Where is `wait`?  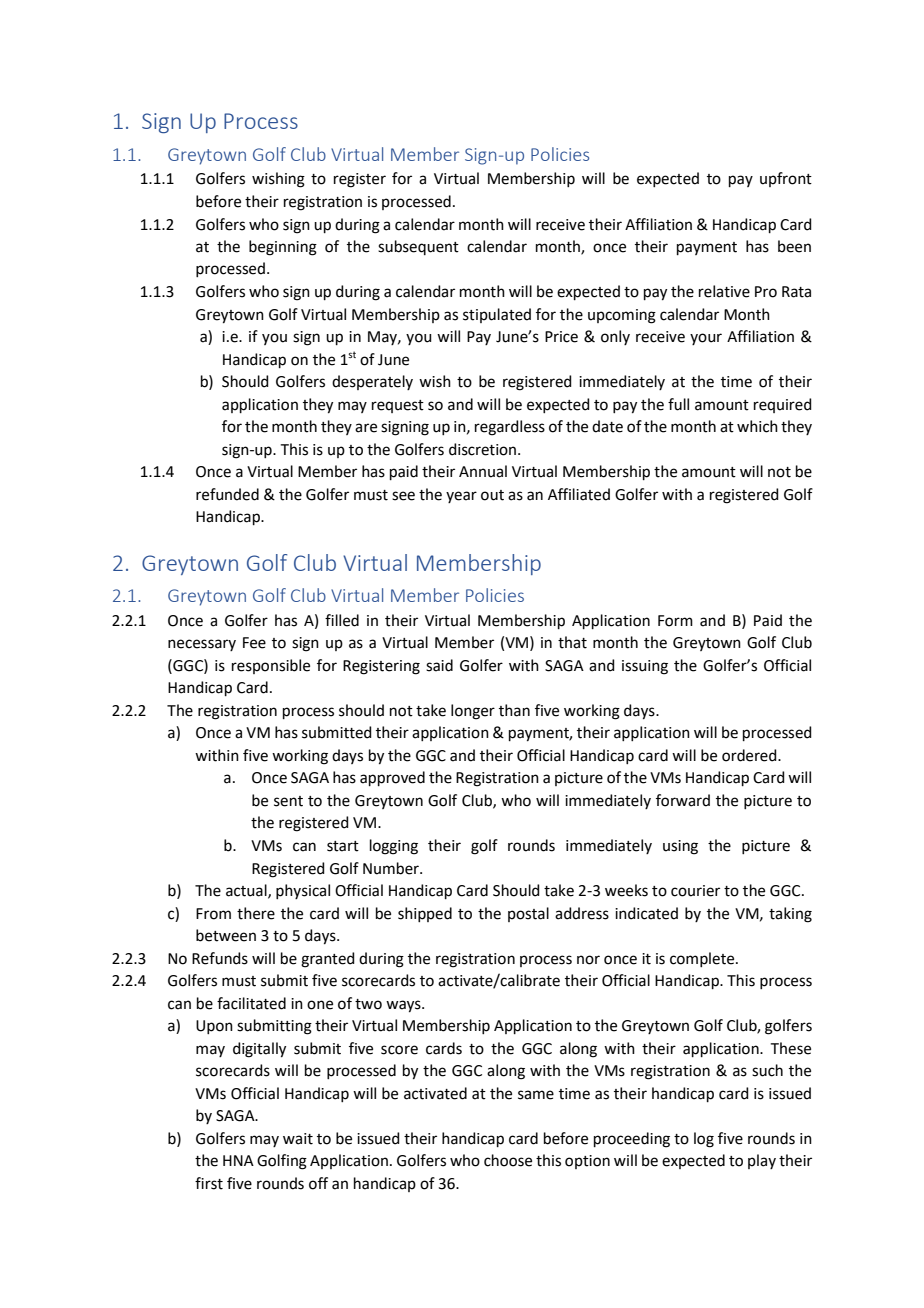 wait is located at coordinates (298, 1139).
